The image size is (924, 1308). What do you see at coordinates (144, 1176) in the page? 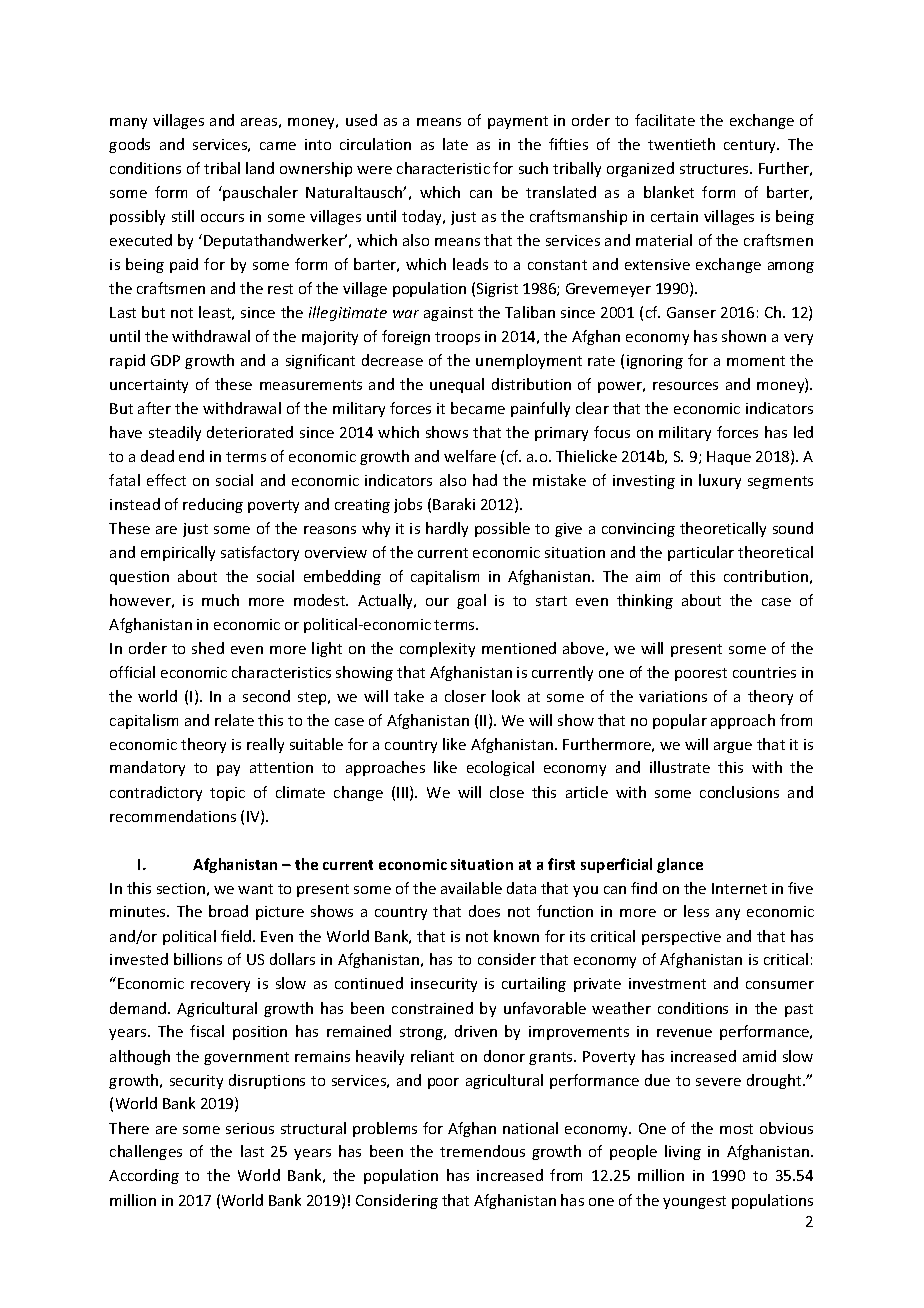
I see `According` at bounding box center [144, 1176].
